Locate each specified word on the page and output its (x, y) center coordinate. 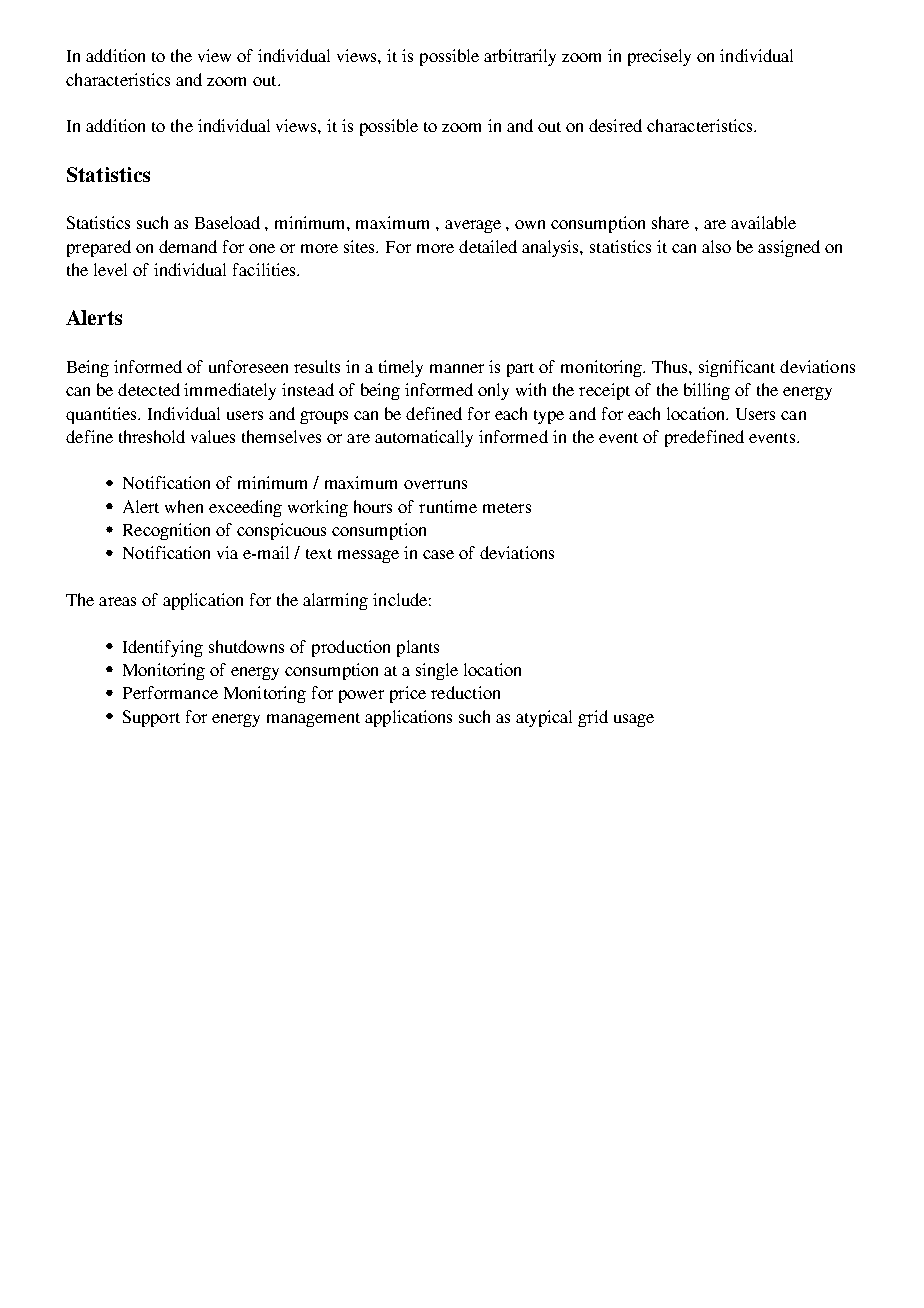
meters (507, 508)
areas (117, 601)
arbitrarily (520, 57)
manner (457, 368)
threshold (152, 436)
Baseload (227, 222)
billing (707, 391)
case (438, 554)
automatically (424, 438)
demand (188, 246)
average (473, 226)
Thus (671, 366)
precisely (659, 57)
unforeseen (248, 366)
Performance (170, 692)
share (670, 222)
